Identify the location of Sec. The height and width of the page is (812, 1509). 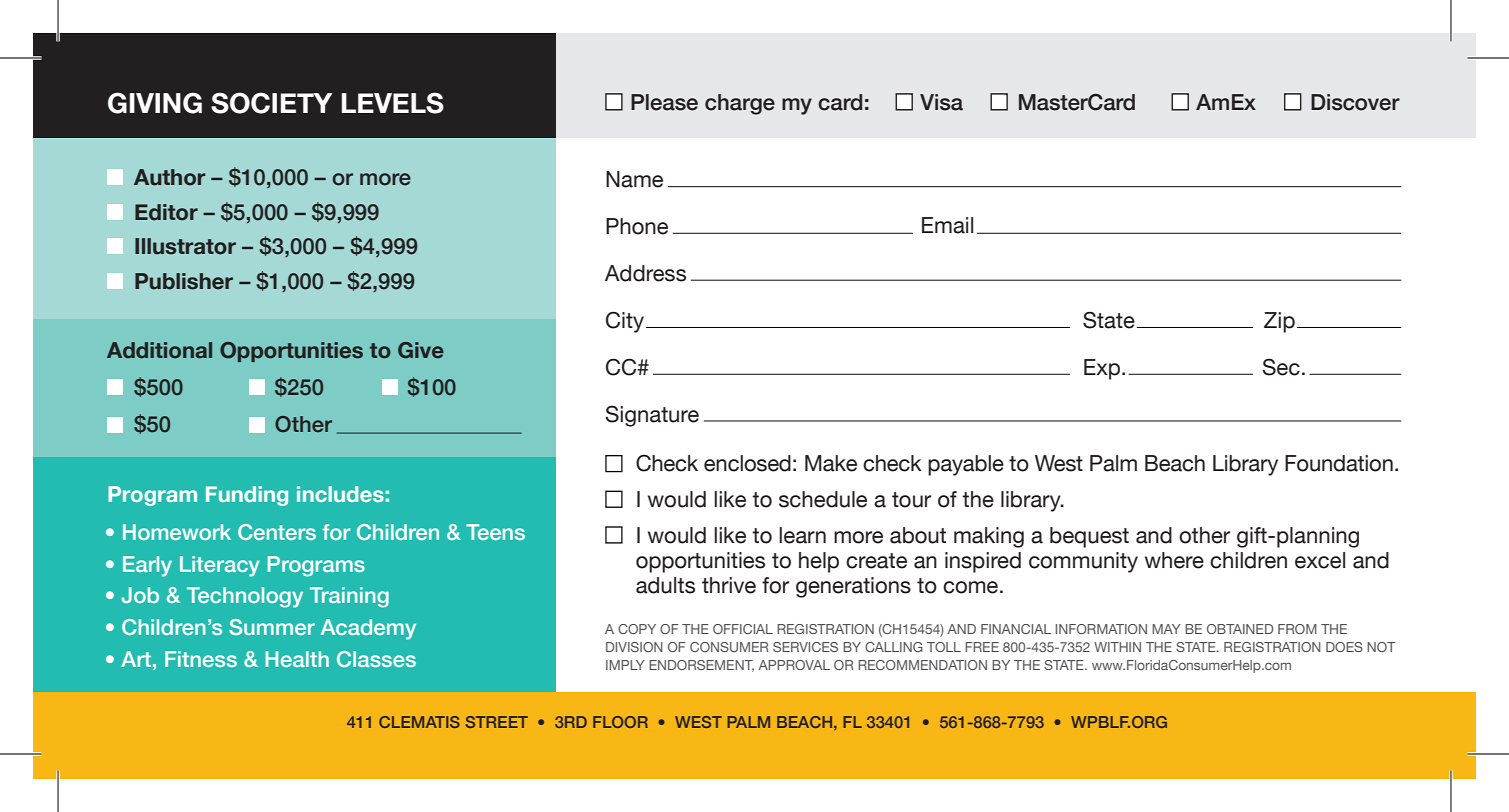
(1281, 367).
